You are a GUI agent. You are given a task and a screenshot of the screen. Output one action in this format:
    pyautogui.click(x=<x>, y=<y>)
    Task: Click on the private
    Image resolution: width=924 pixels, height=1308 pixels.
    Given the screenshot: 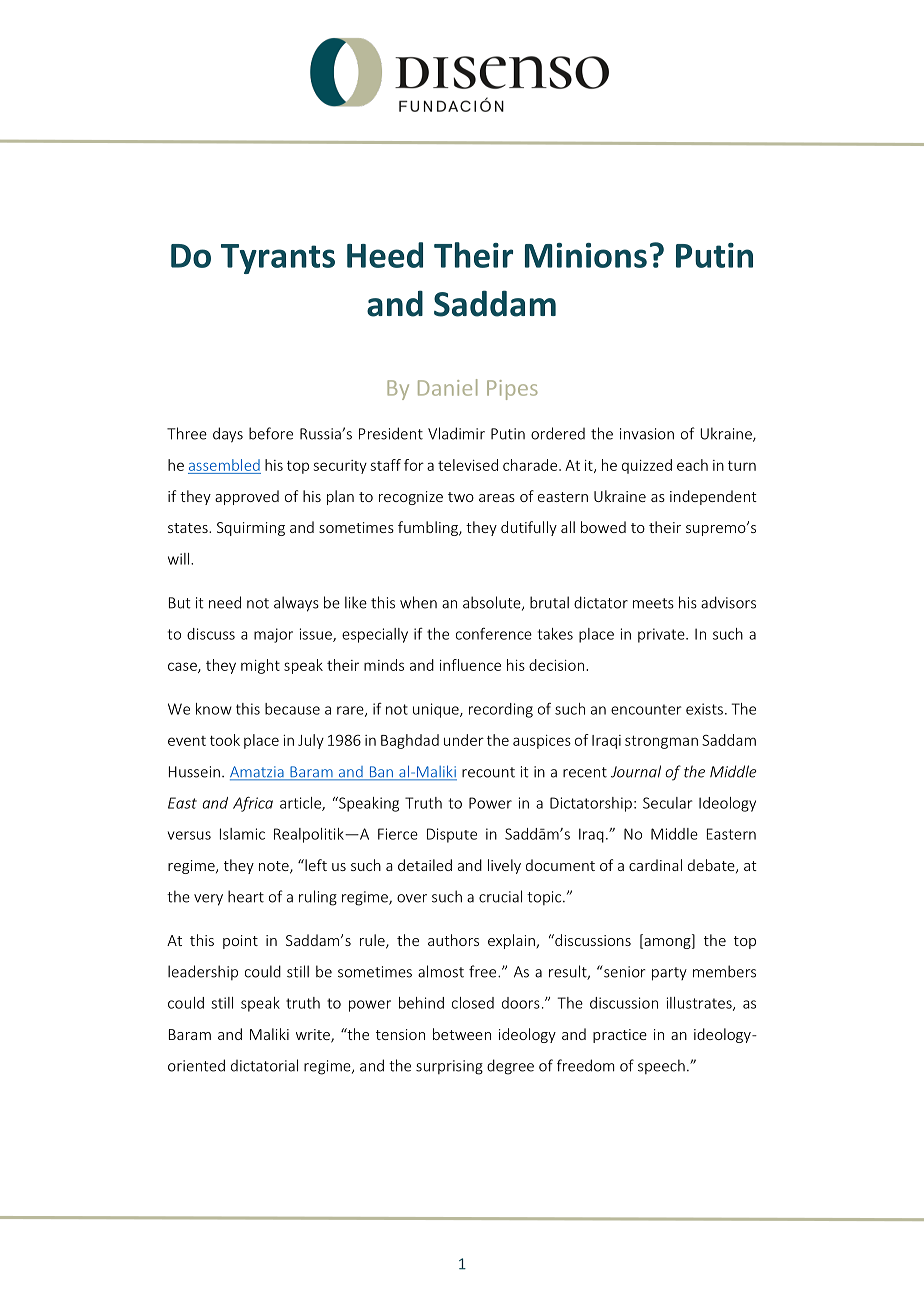 What is the action you would take?
    pyautogui.click(x=662, y=635)
